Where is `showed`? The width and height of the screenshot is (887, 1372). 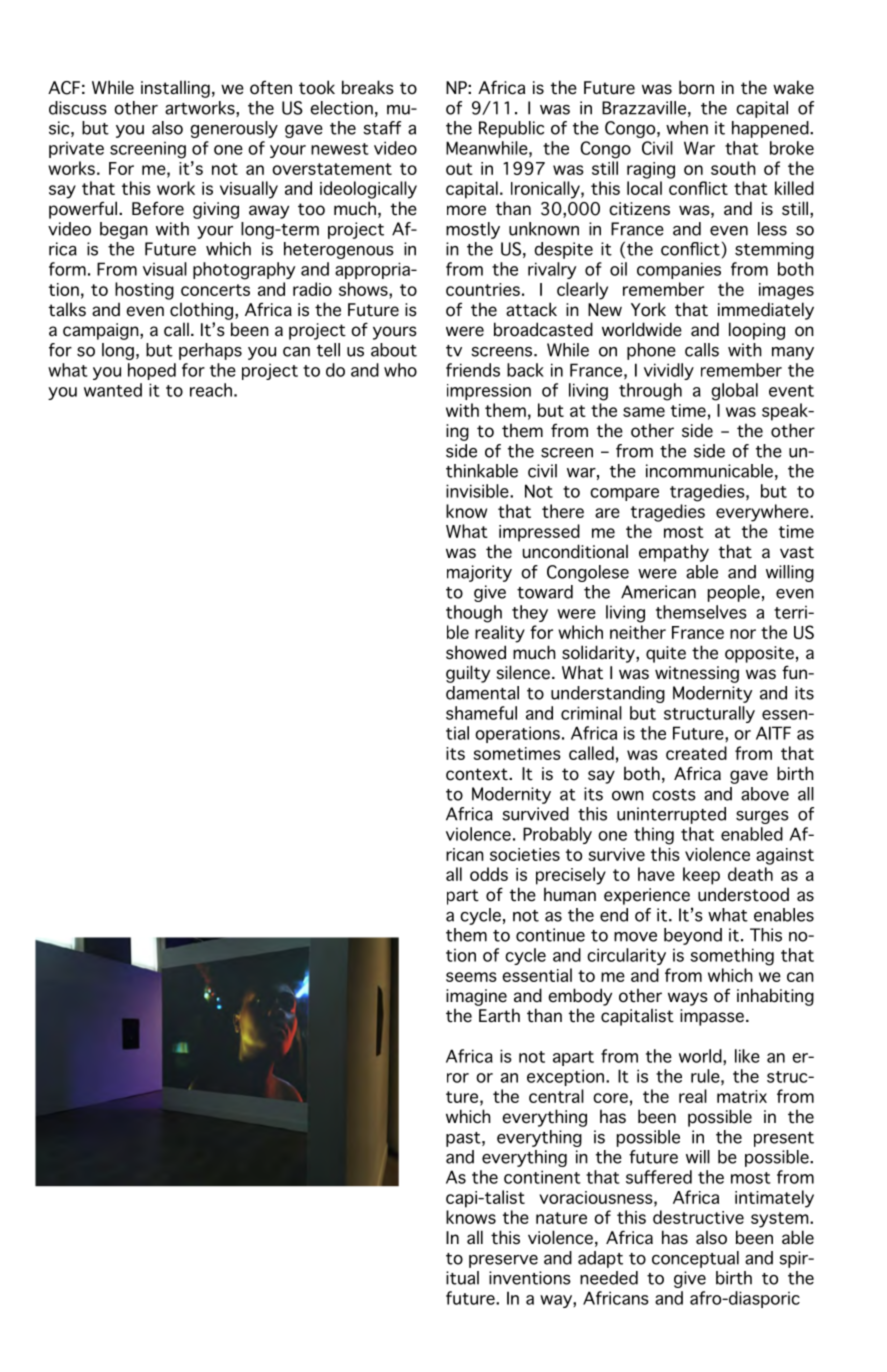
showed is located at coordinates (476, 652).
